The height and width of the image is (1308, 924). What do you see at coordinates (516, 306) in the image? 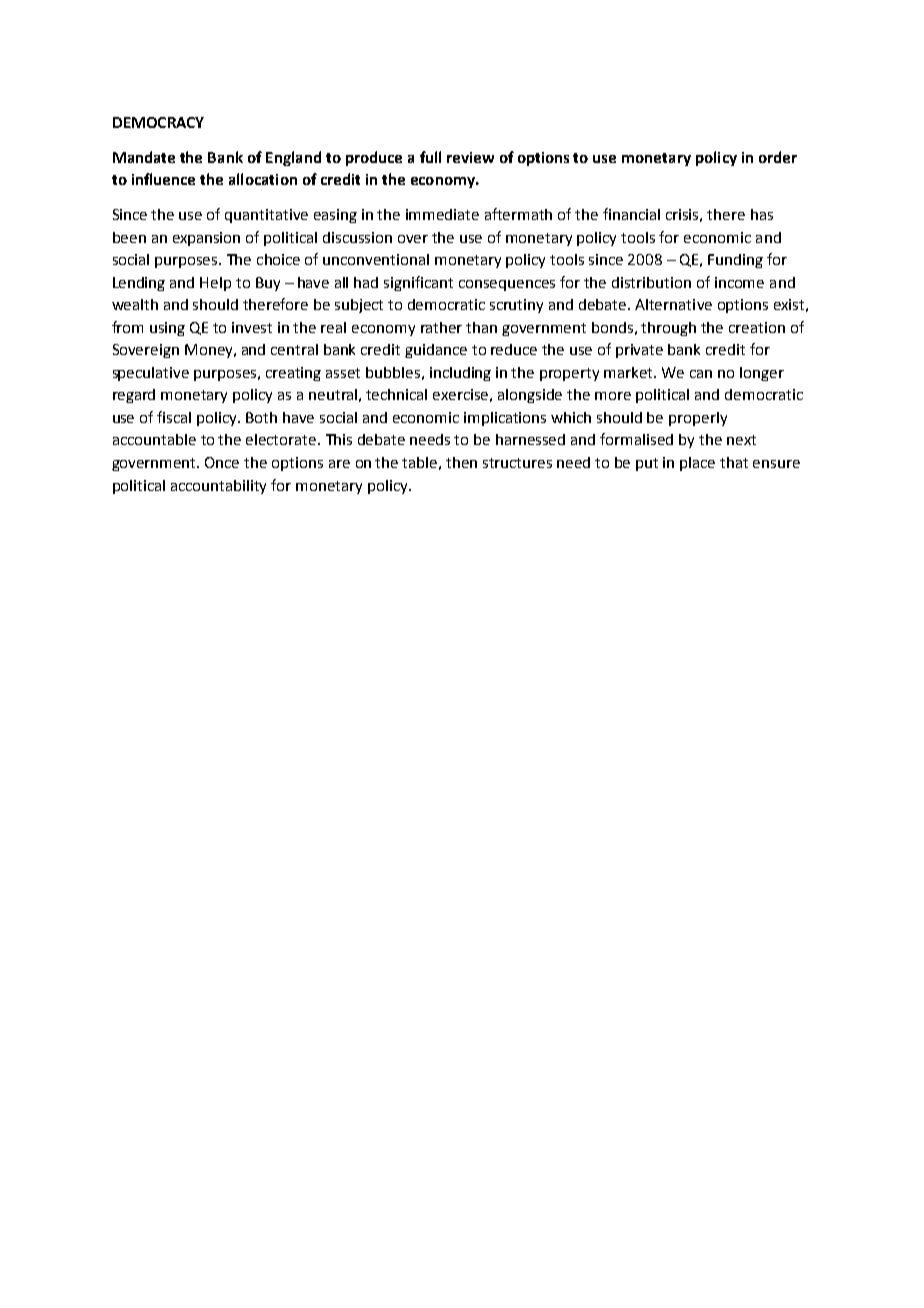
I see `scrutiny` at bounding box center [516, 306].
